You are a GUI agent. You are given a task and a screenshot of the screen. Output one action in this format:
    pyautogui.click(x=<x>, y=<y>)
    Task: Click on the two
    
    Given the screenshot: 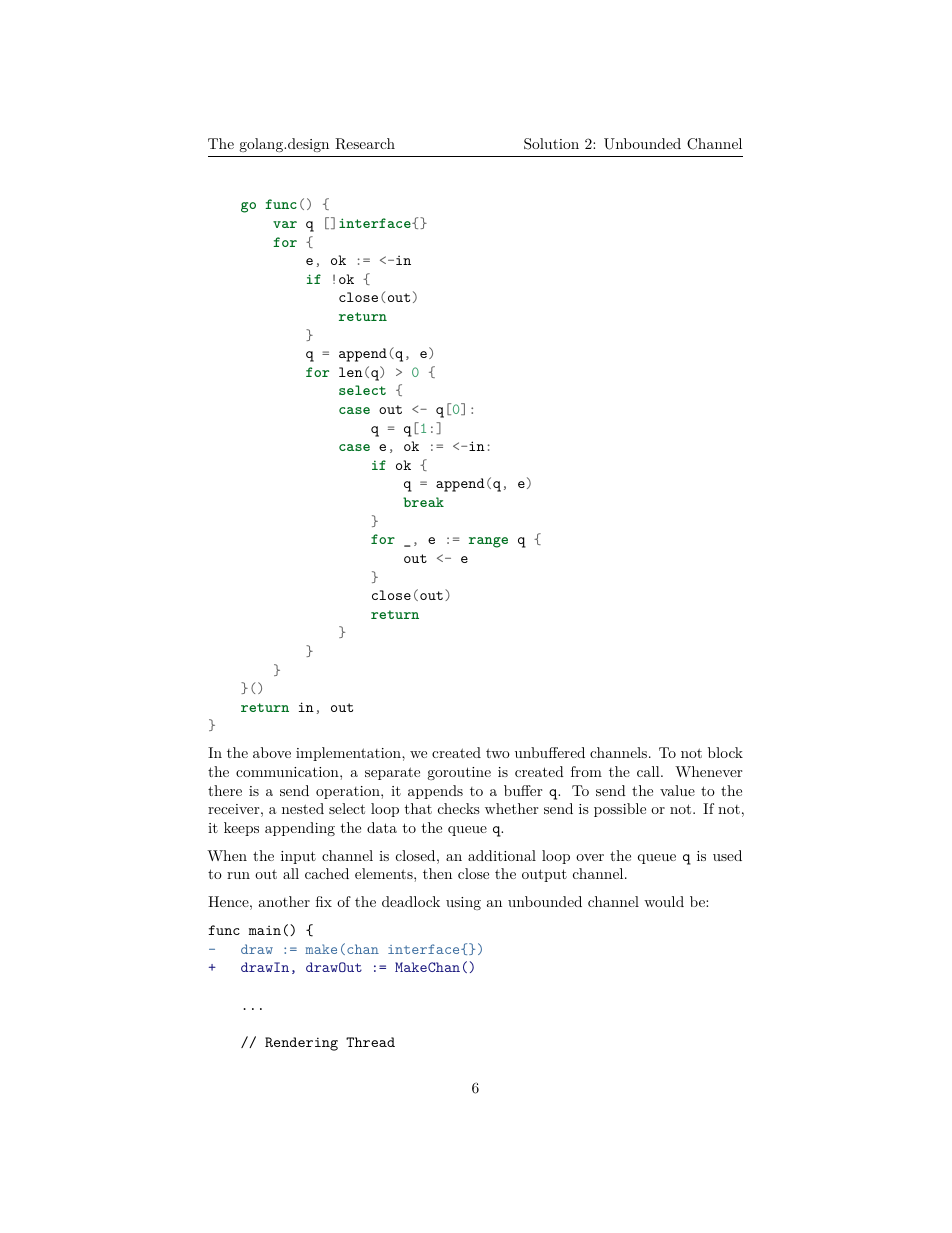 What is the action you would take?
    pyautogui.click(x=498, y=753)
